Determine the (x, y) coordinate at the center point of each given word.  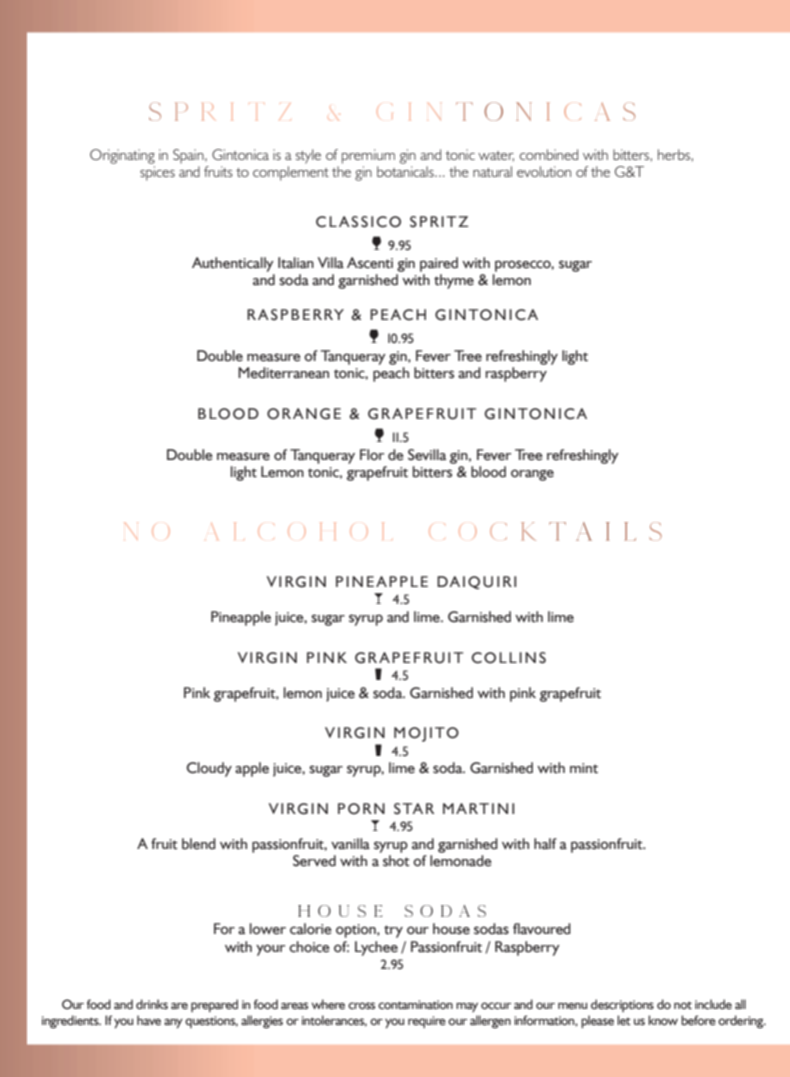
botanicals (406, 171)
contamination (415, 1004)
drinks (152, 1004)
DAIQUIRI (476, 582)
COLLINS (509, 658)
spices (157, 173)
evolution (544, 171)
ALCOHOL (297, 531)
